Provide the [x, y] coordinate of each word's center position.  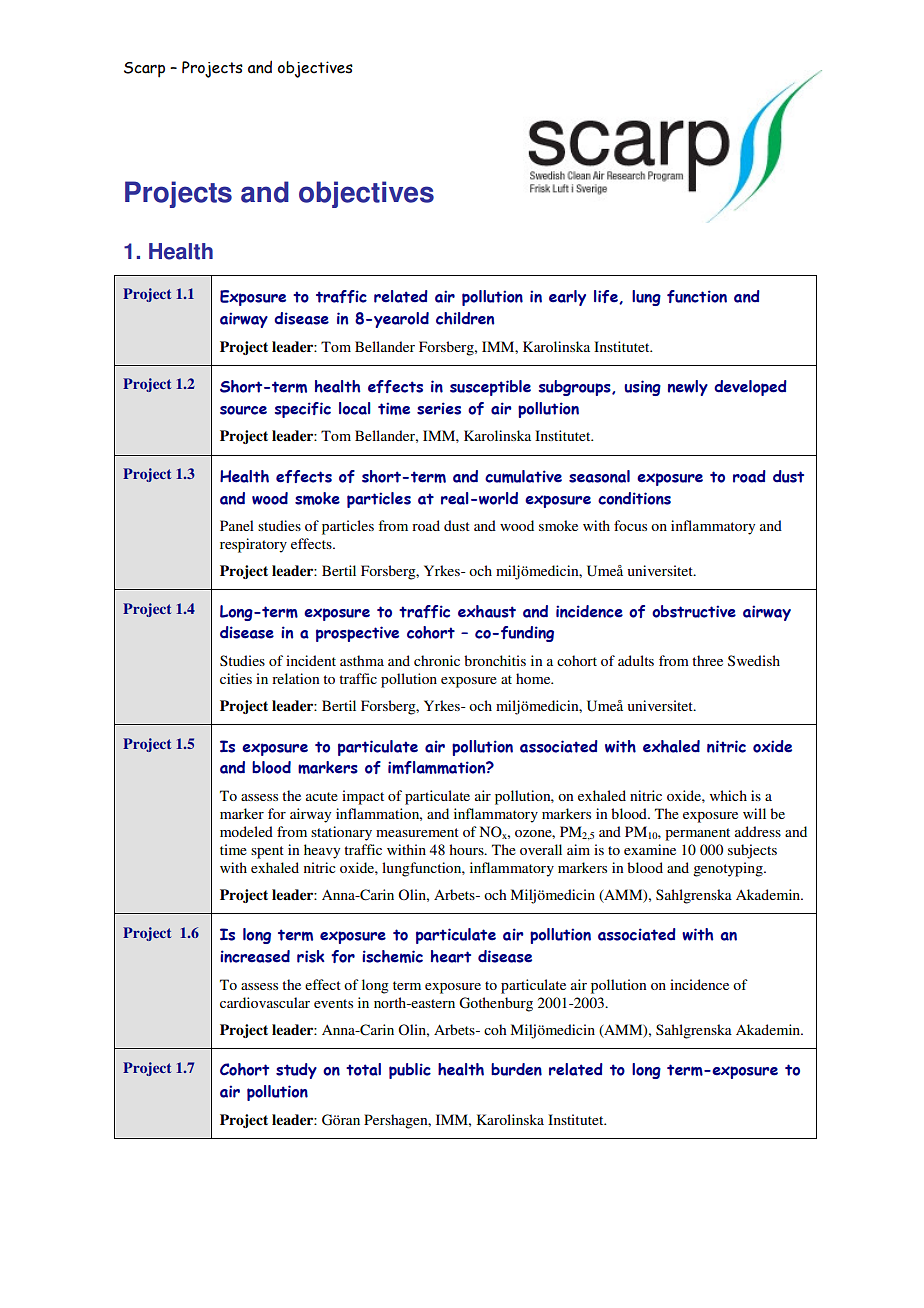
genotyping [729, 869]
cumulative [523, 476]
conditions [634, 498]
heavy [322, 851]
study [296, 1071]
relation [295, 678]
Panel [237, 525]
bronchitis [495, 660]
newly [688, 388]
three [707, 660]
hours [467, 849]
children [465, 318]
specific [303, 410]
